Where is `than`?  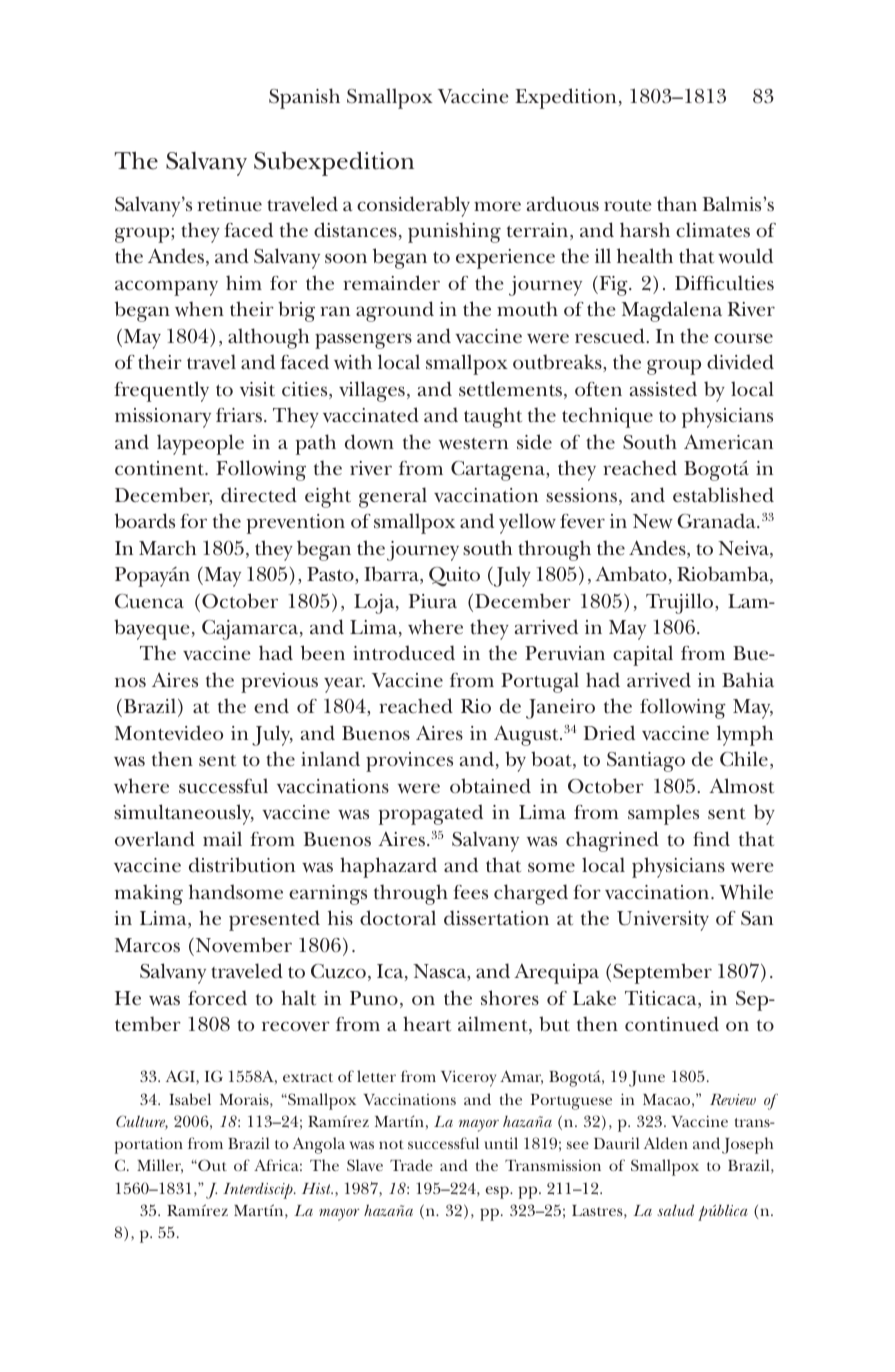 than is located at coordinates (677, 204).
